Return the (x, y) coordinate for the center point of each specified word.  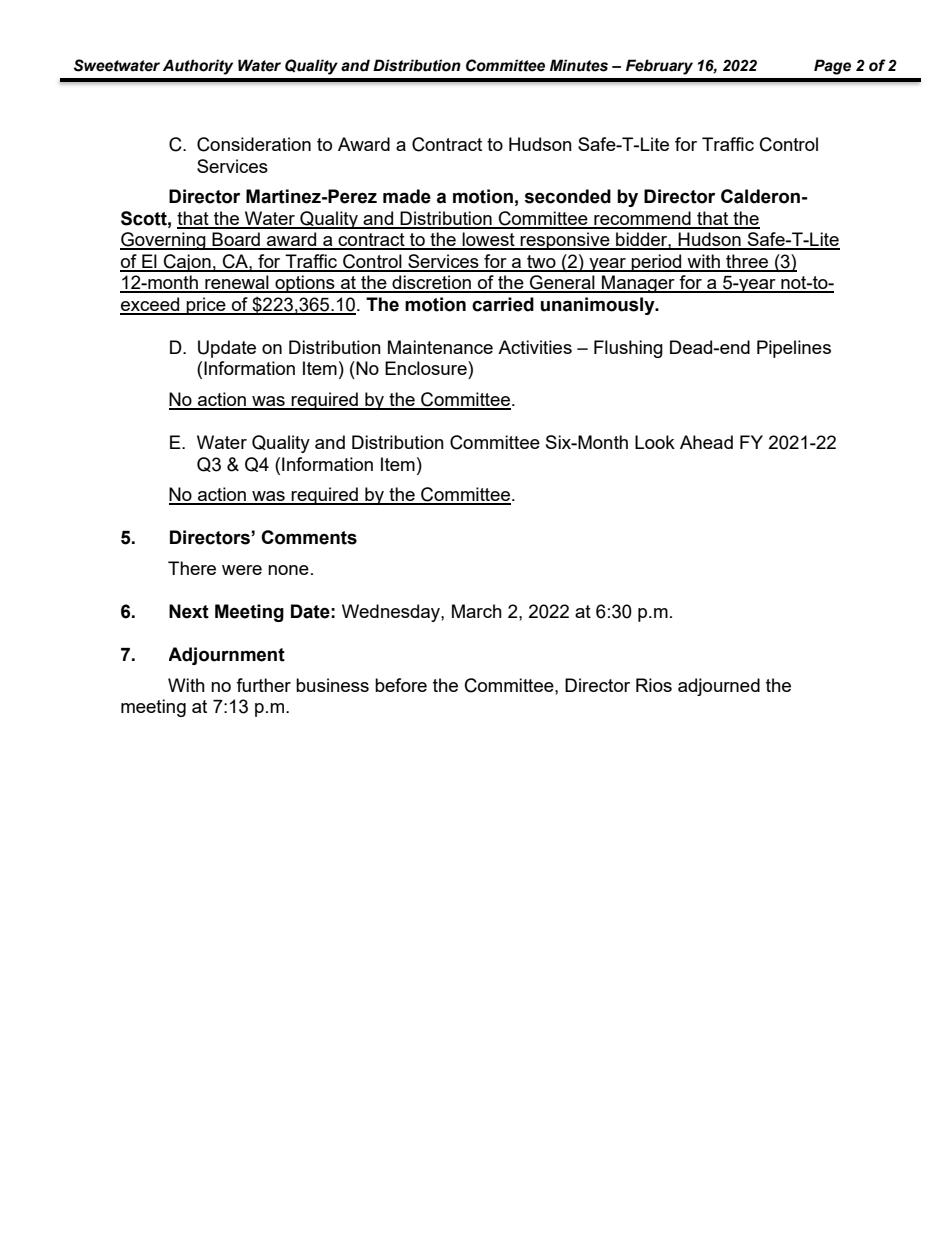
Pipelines (794, 349)
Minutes (579, 65)
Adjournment (227, 656)
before (401, 685)
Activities (535, 347)
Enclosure (427, 368)
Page (832, 67)
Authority (198, 67)
